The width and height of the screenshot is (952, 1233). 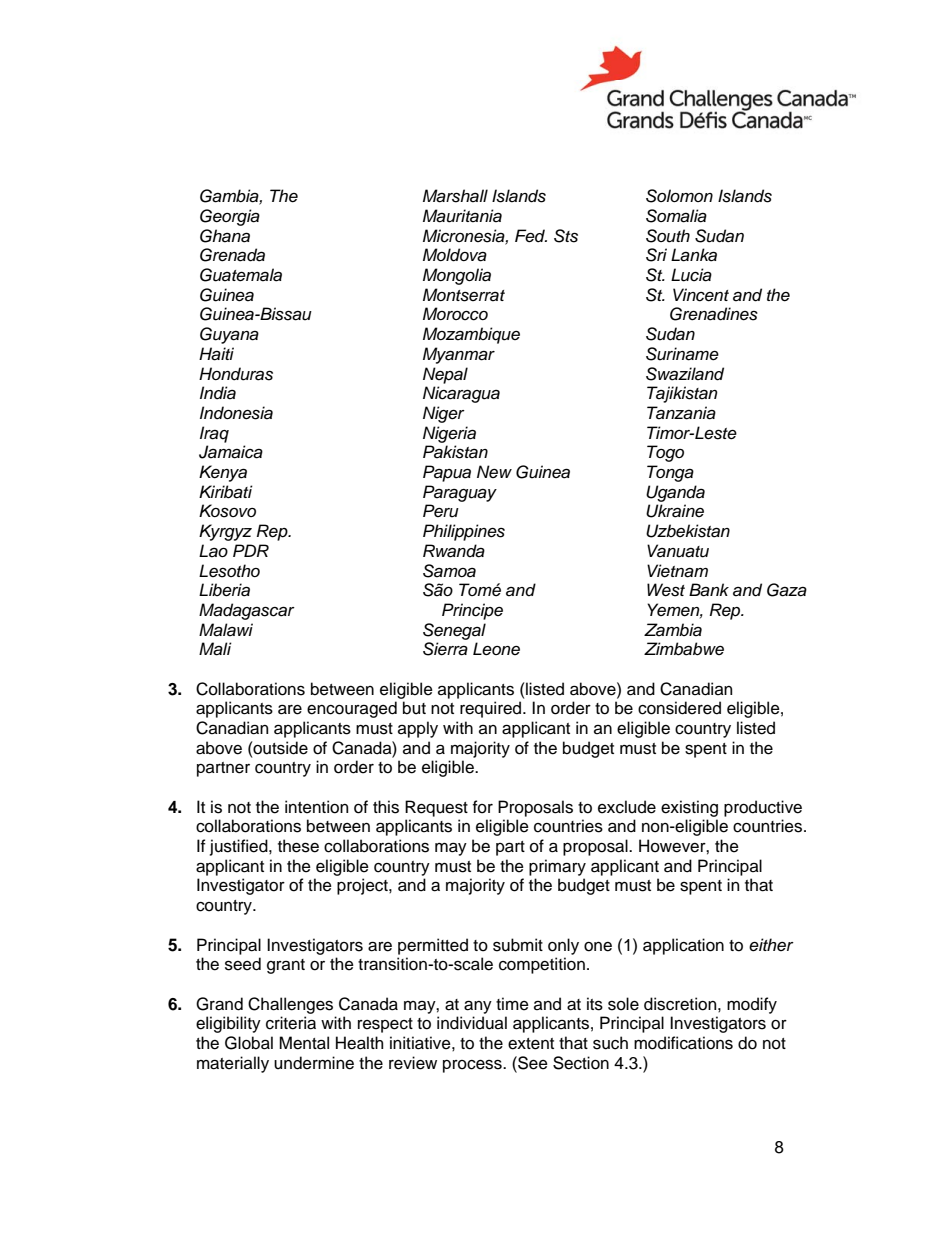 What do you see at coordinates (675, 493) in the screenshot?
I see `Uganda` at bounding box center [675, 493].
